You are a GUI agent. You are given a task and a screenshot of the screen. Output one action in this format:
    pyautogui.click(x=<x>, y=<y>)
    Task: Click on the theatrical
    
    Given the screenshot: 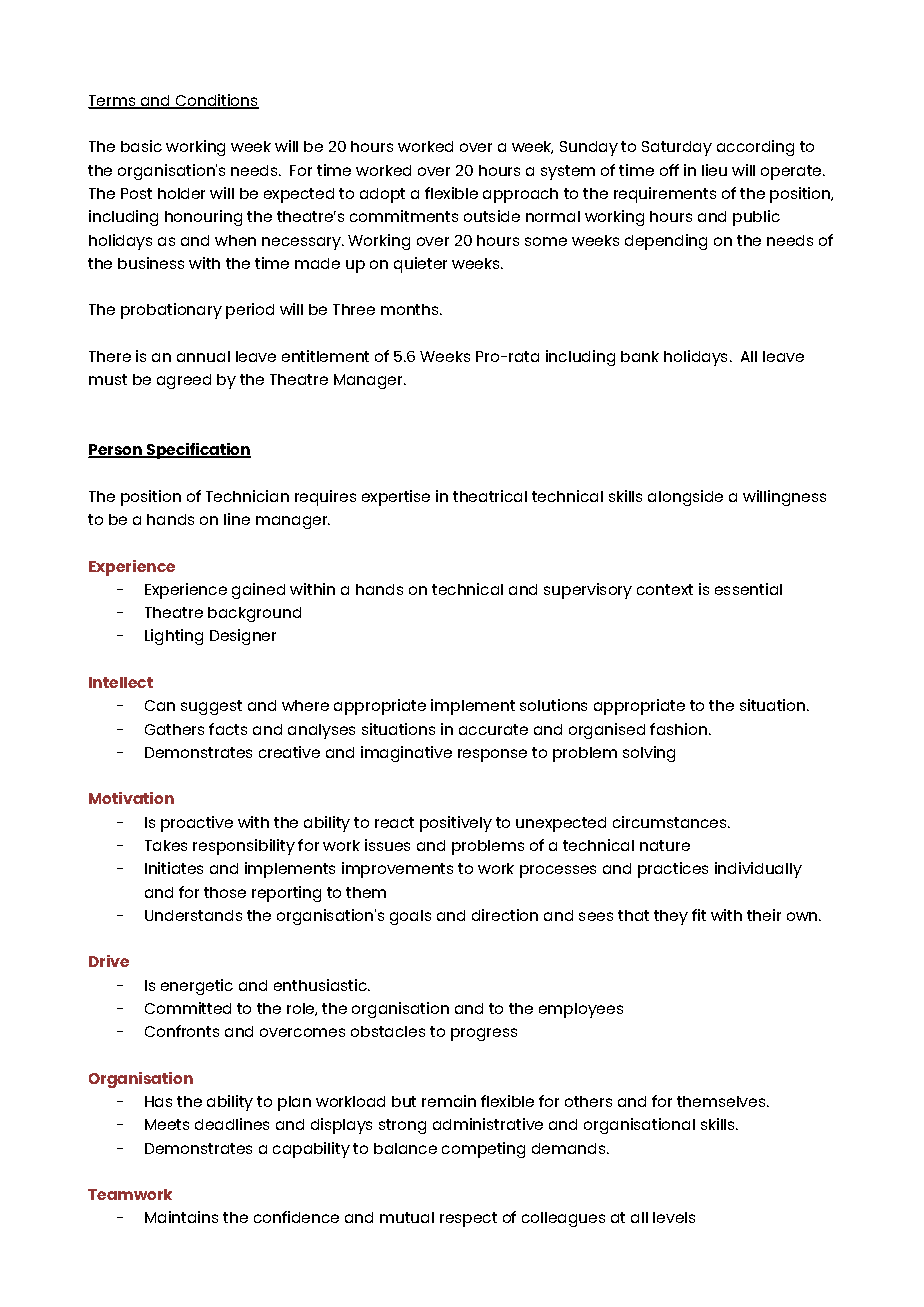 What is the action you would take?
    pyautogui.click(x=490, y=496)
